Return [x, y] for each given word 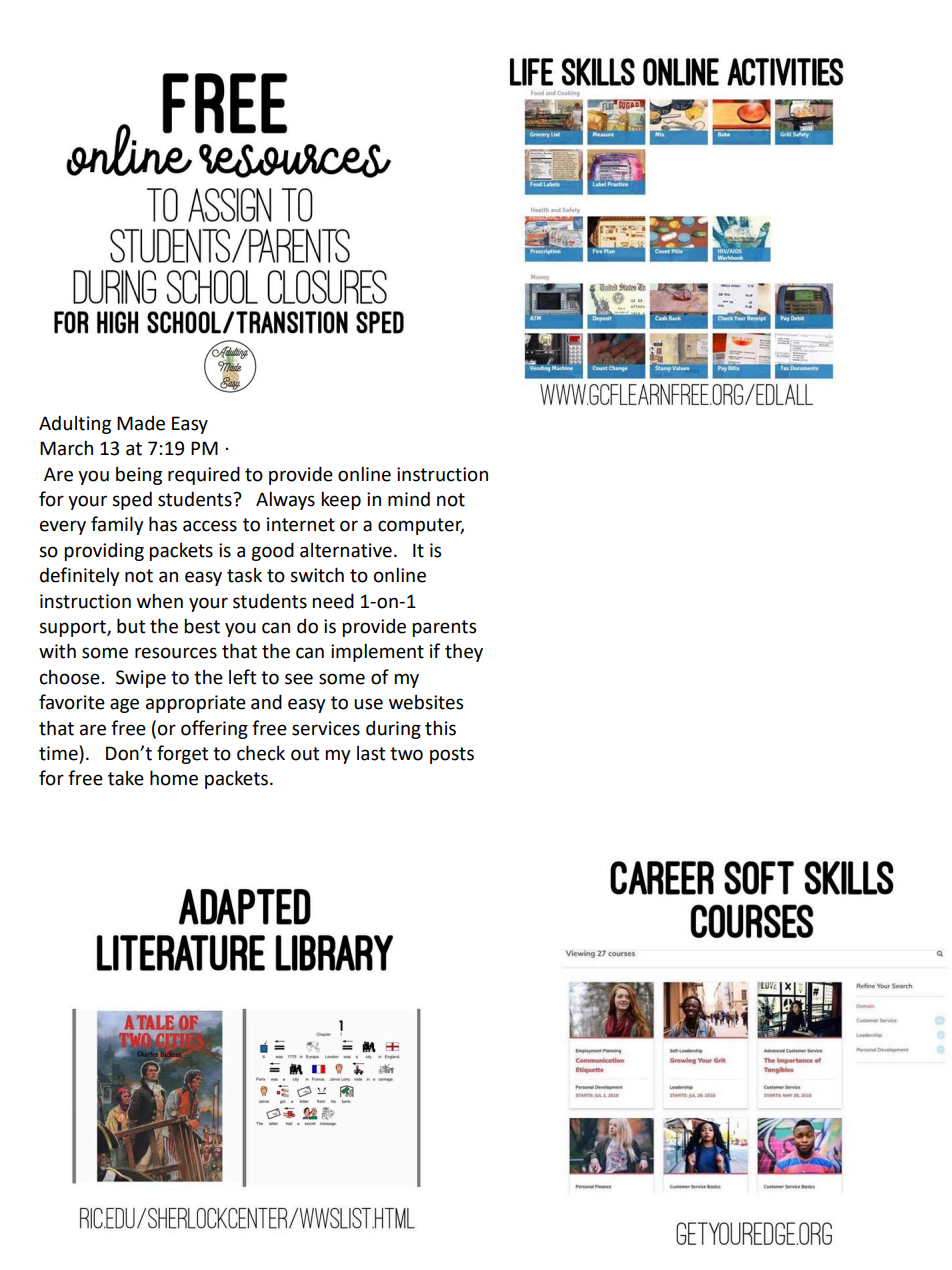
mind [409, 499]
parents [444, 628]
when [160, 601]
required [204, 475]
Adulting [75, 424]
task [244, 575]
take [126, 778]
